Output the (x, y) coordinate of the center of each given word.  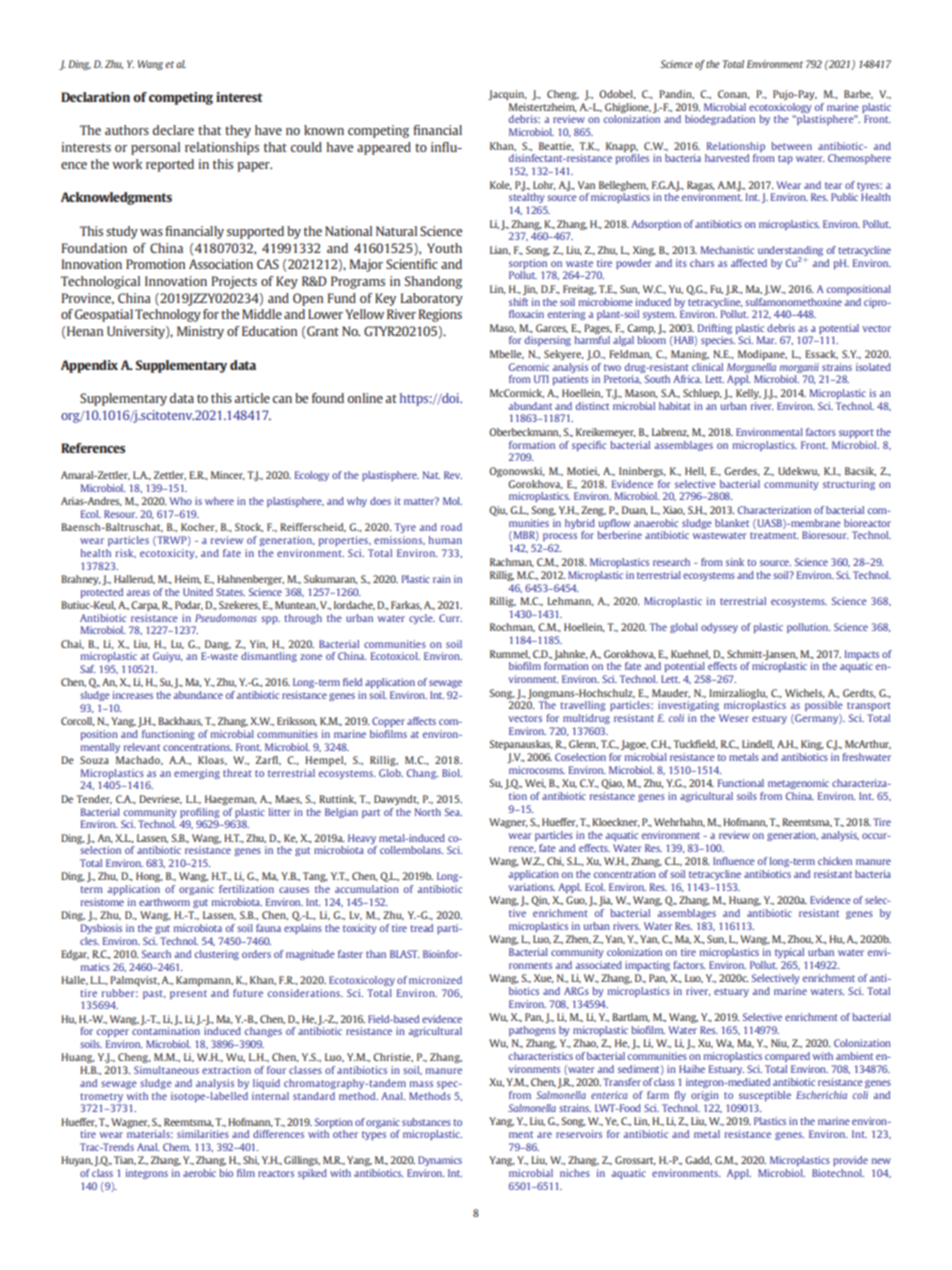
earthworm (164, 902)
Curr (450, 618)
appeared (384, 148)
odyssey (719, 628)
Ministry (200, 332)
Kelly (748, 394)
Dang (218, 645)
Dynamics (440, 1161)
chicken (835, 861)
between (791, 146)
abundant (530, 406)
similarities (203, 1134)
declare (173, 130)
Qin (540, 901)
